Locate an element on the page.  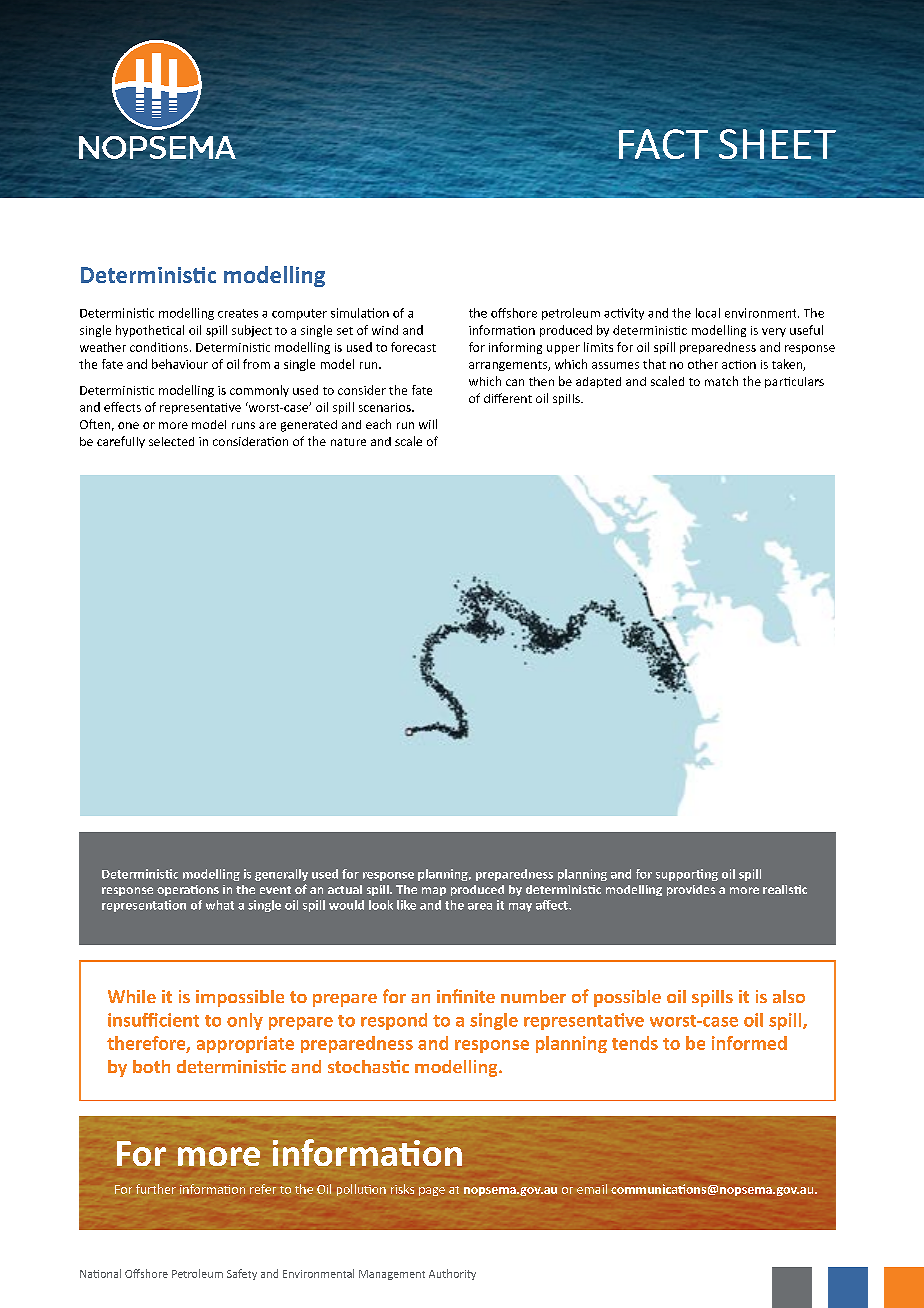
email is located at coordinates (592, 1189).
